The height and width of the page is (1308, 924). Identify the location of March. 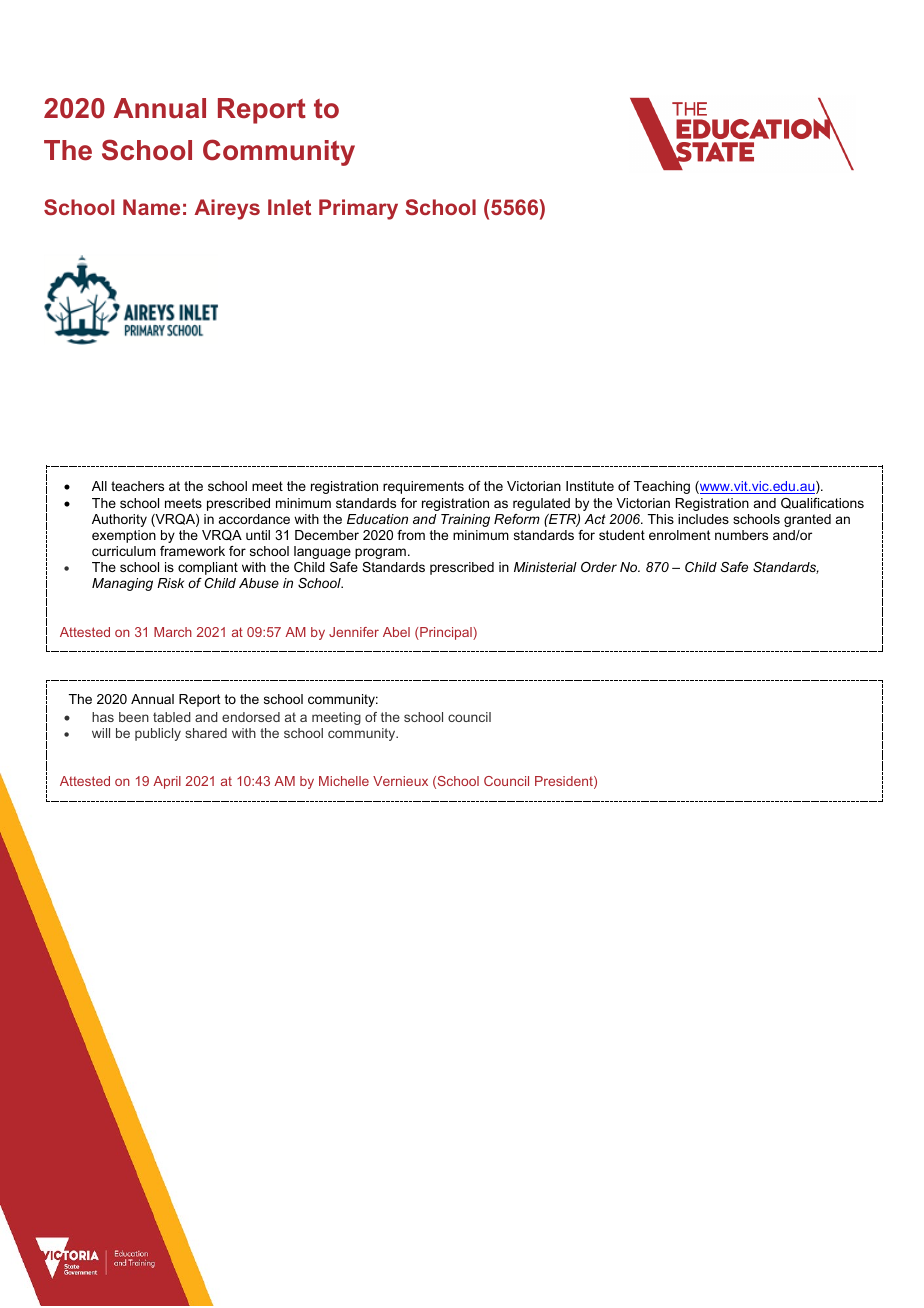
(173, 632).
